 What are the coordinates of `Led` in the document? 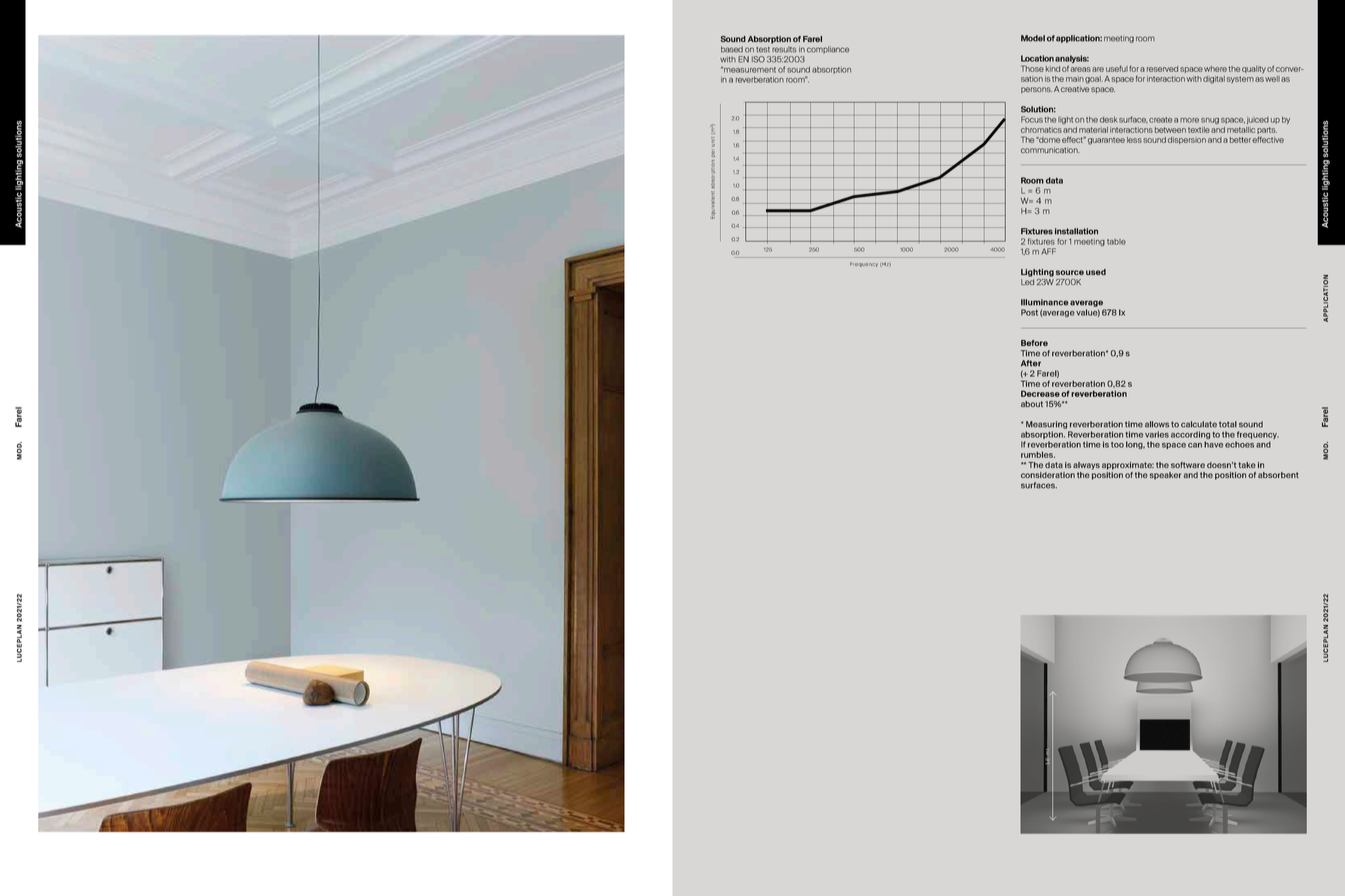 It's located at (1027, 282).
